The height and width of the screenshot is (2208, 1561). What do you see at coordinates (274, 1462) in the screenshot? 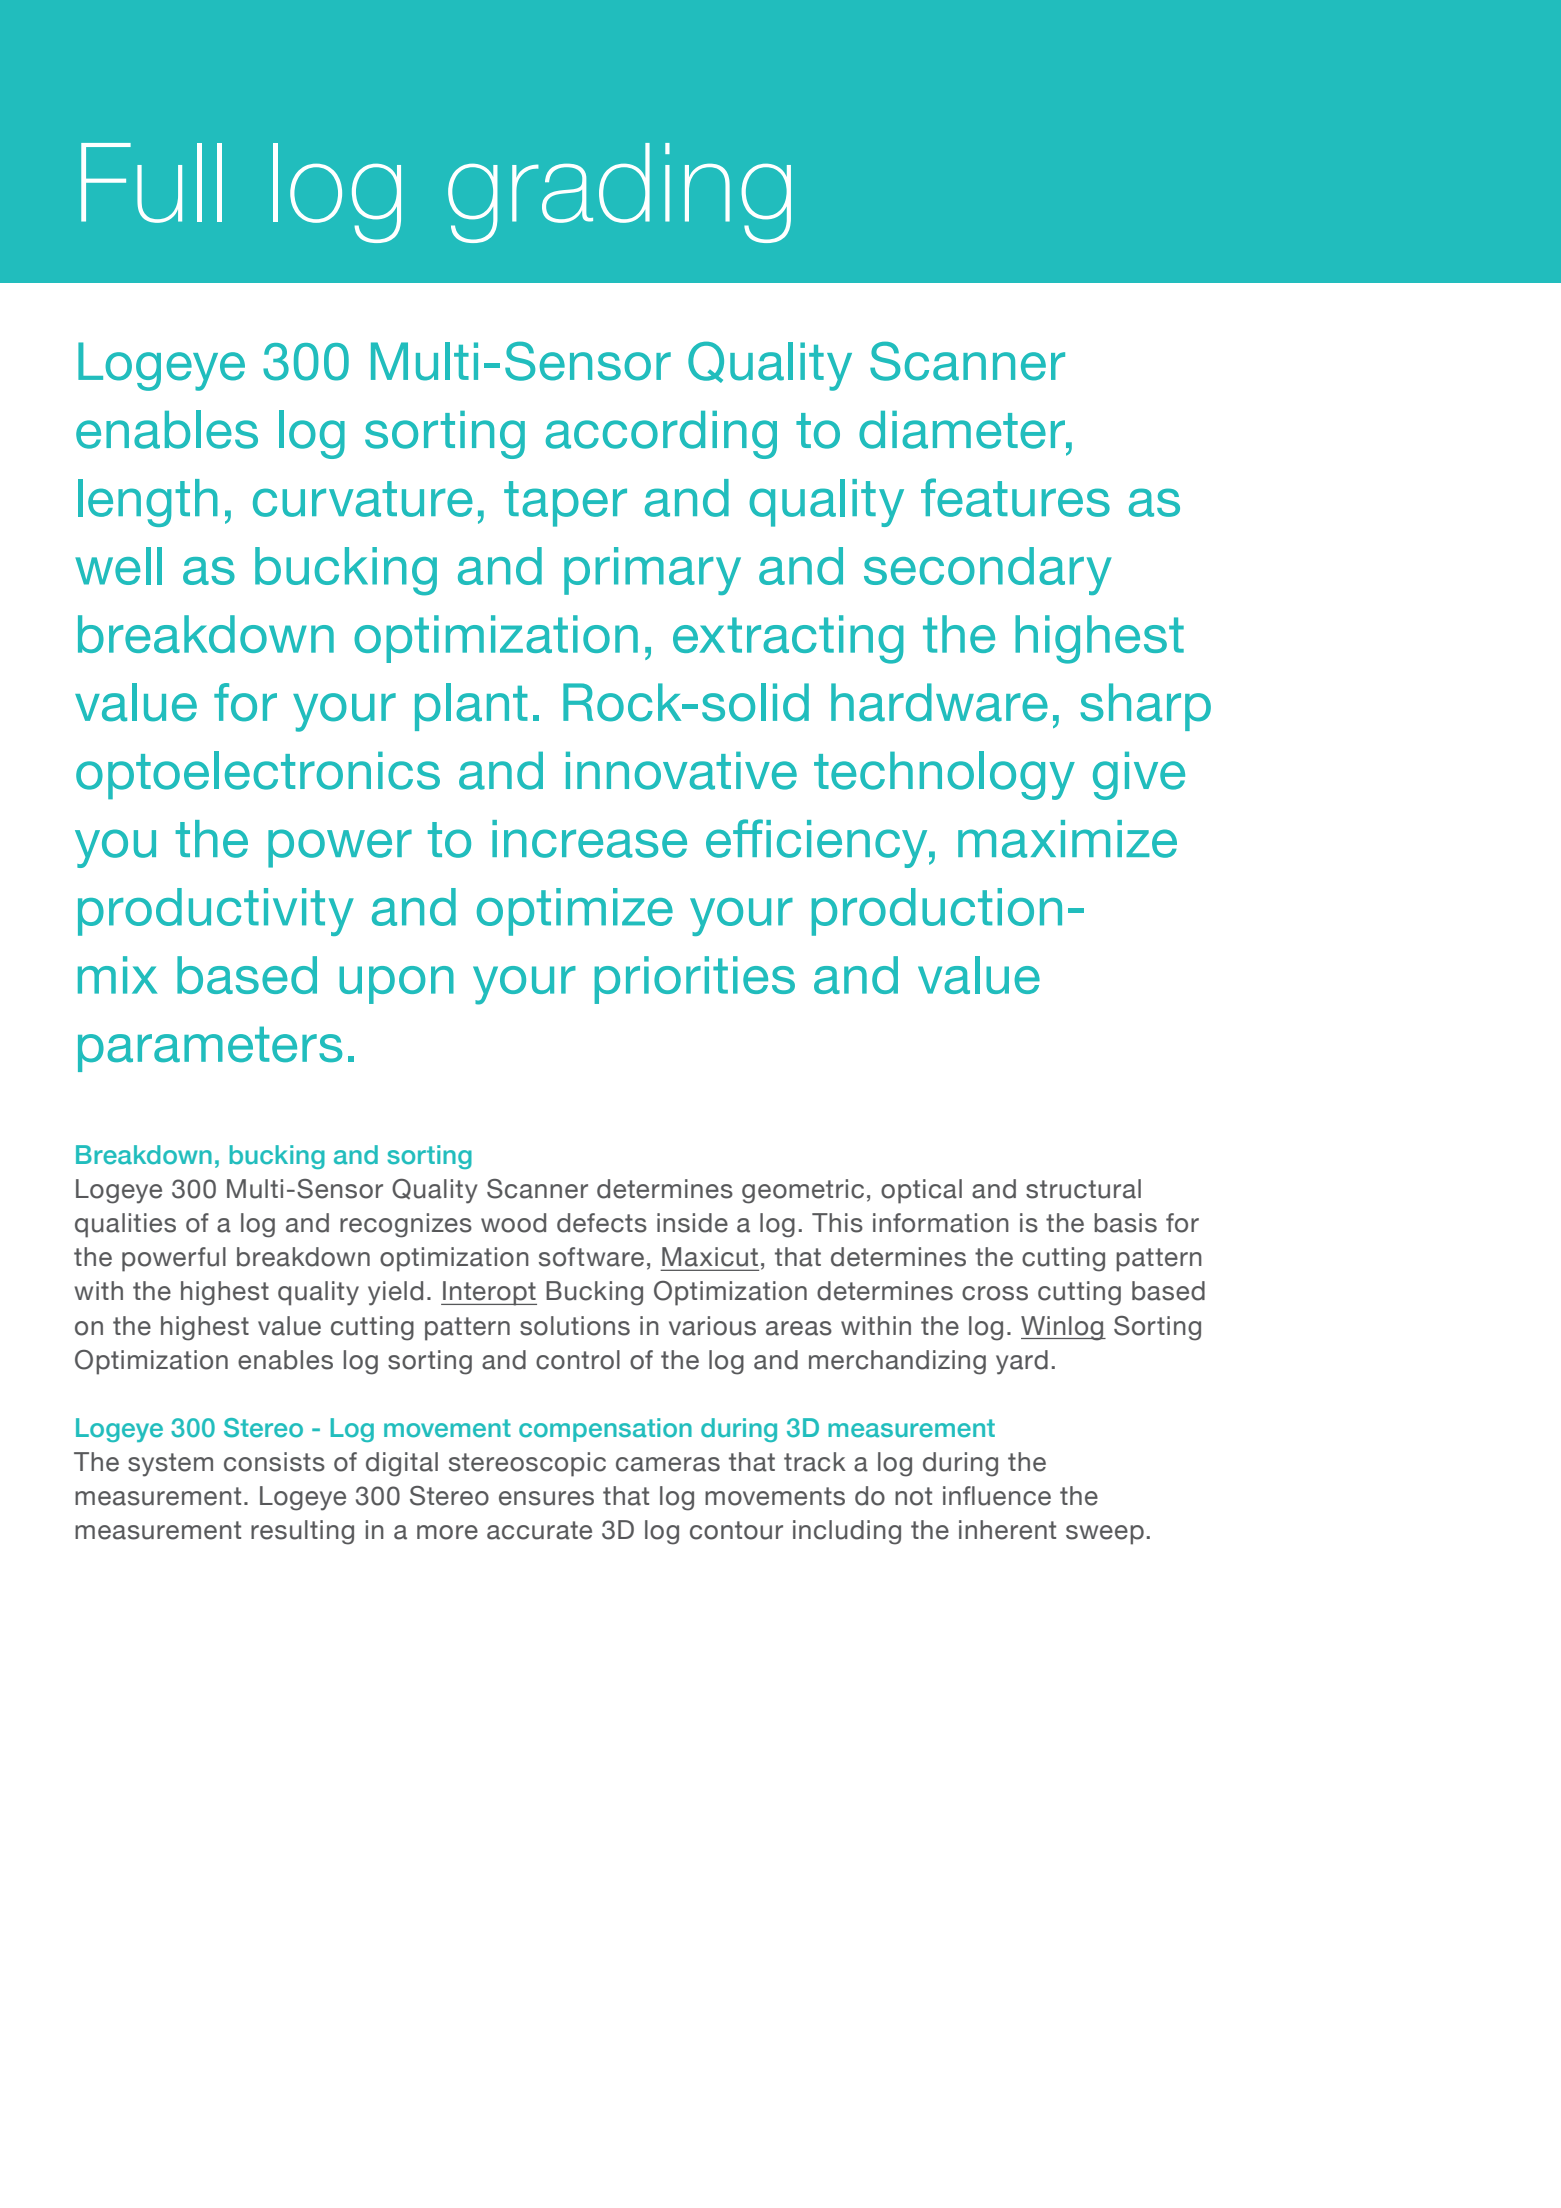
I see `consists` at bounding box center [274, 1462].
